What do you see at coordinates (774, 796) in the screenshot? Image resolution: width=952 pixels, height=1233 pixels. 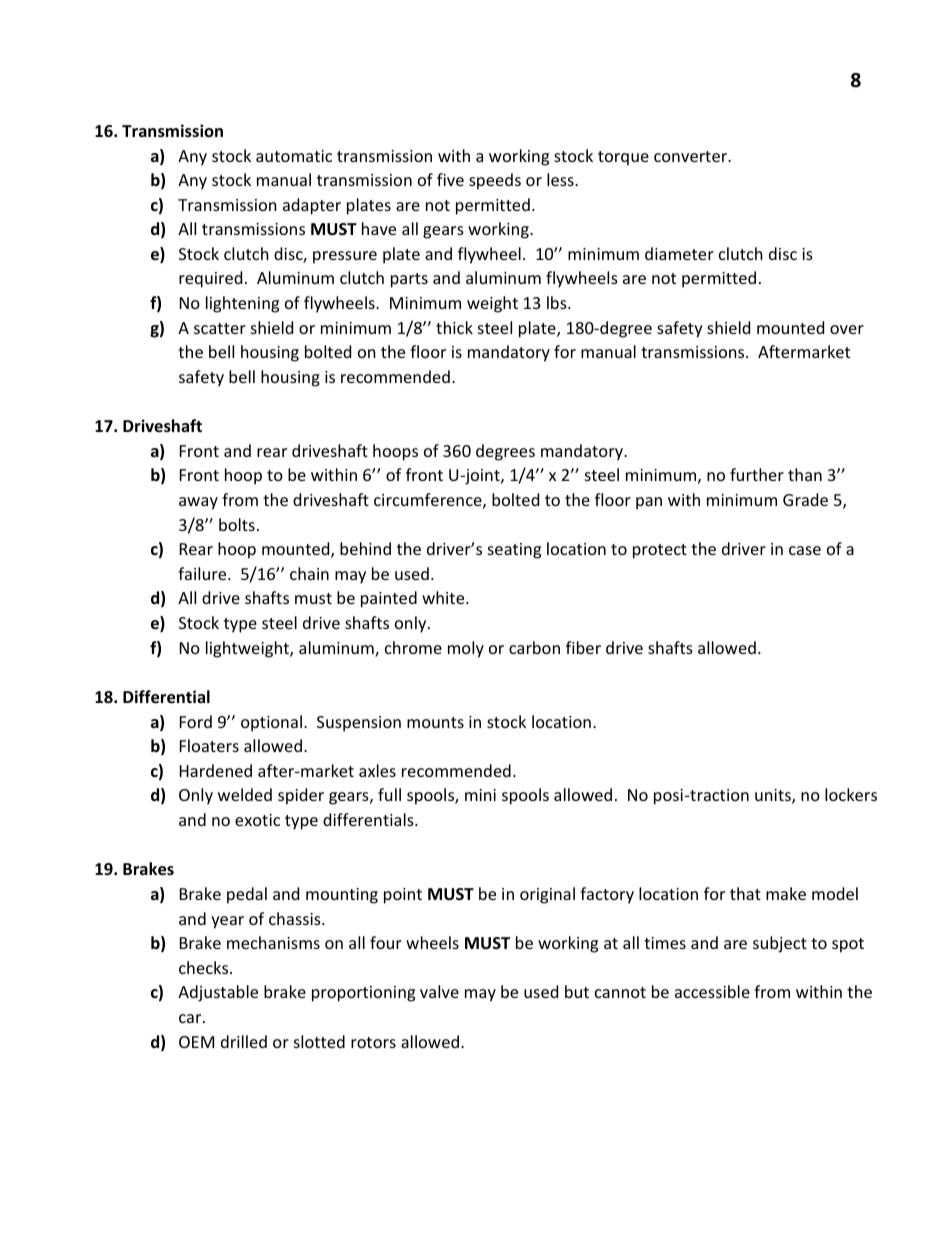 I see `units` at bounding box center [774, 796].
